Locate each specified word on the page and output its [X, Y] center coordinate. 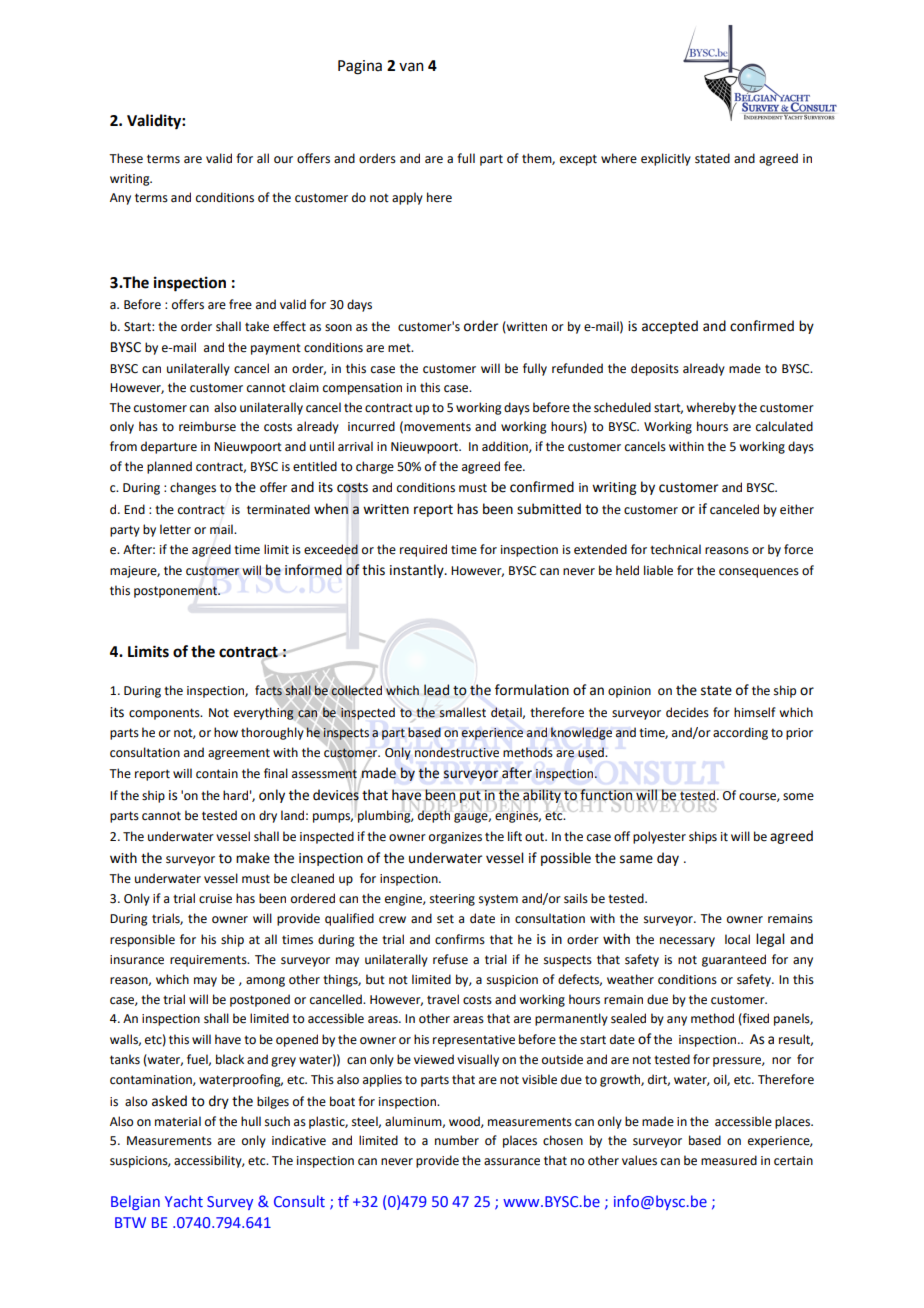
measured [729, 1160]
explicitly [666, 159]
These [126, 158]
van [411, 67]
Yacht [184, 1201]
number [457, 1140]
